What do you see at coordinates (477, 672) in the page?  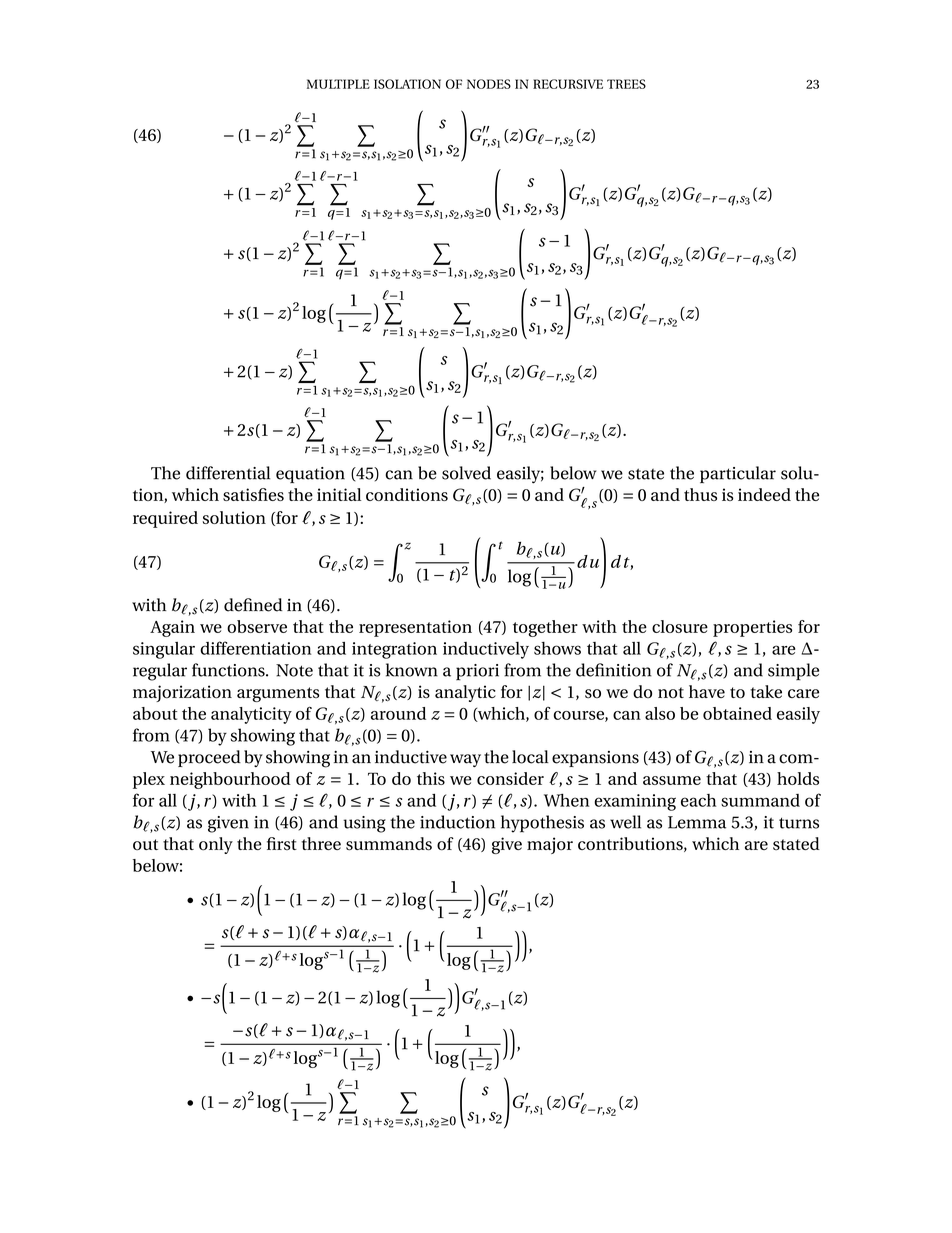 I see `priori` at bounding box center [477, 672].
